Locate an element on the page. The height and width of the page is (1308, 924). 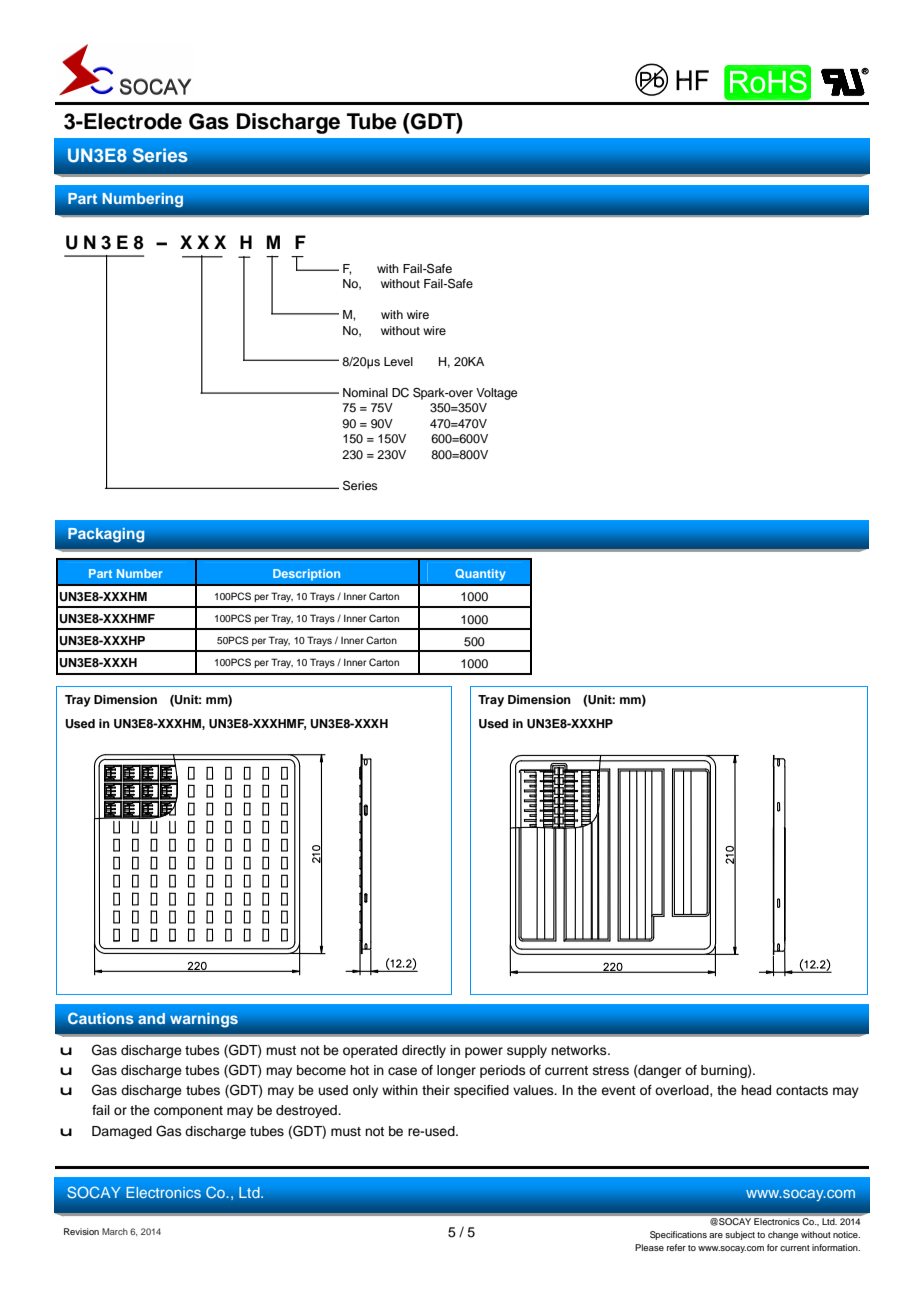
March is located at coordinates (115, 1231).
